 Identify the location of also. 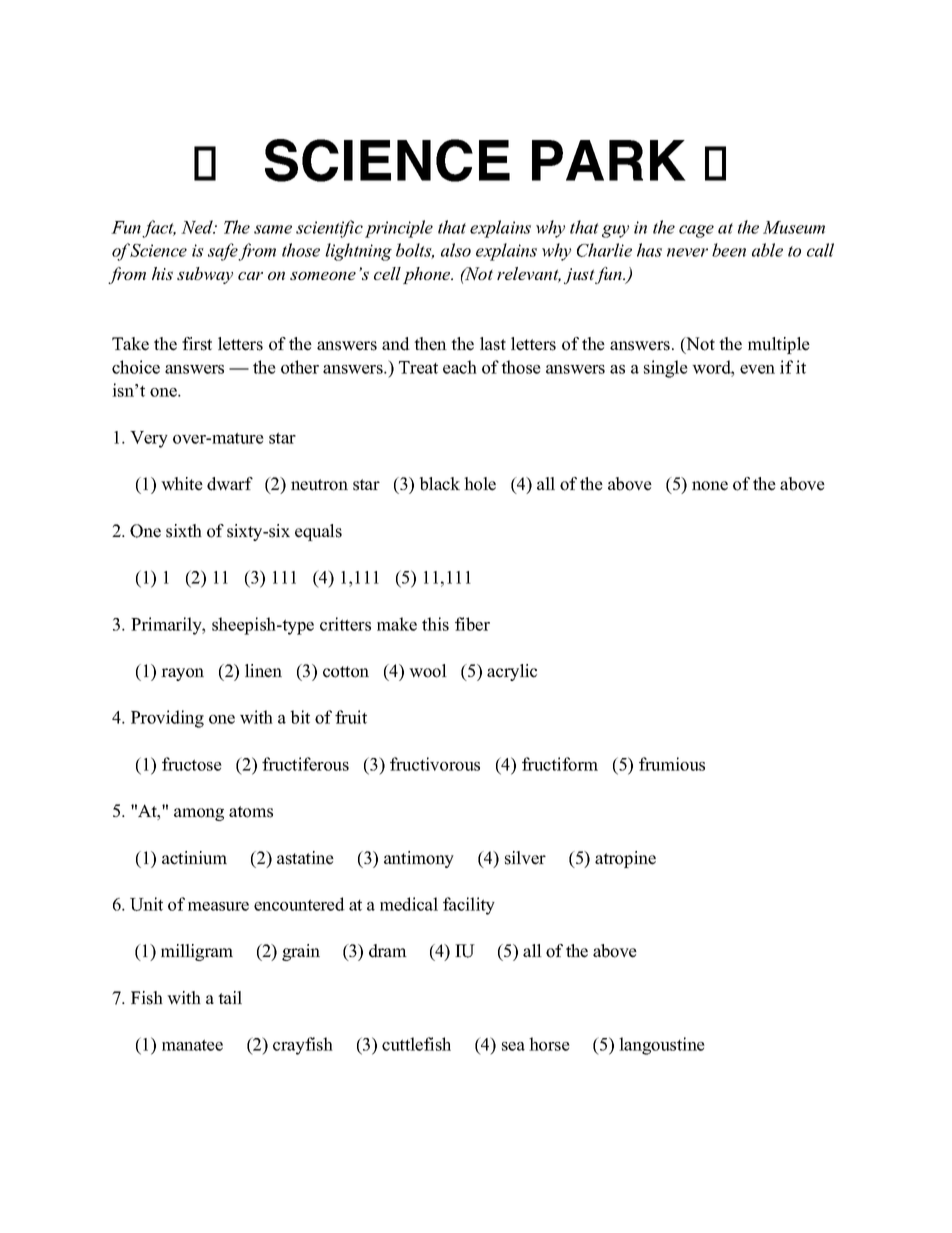
(456, 250).
